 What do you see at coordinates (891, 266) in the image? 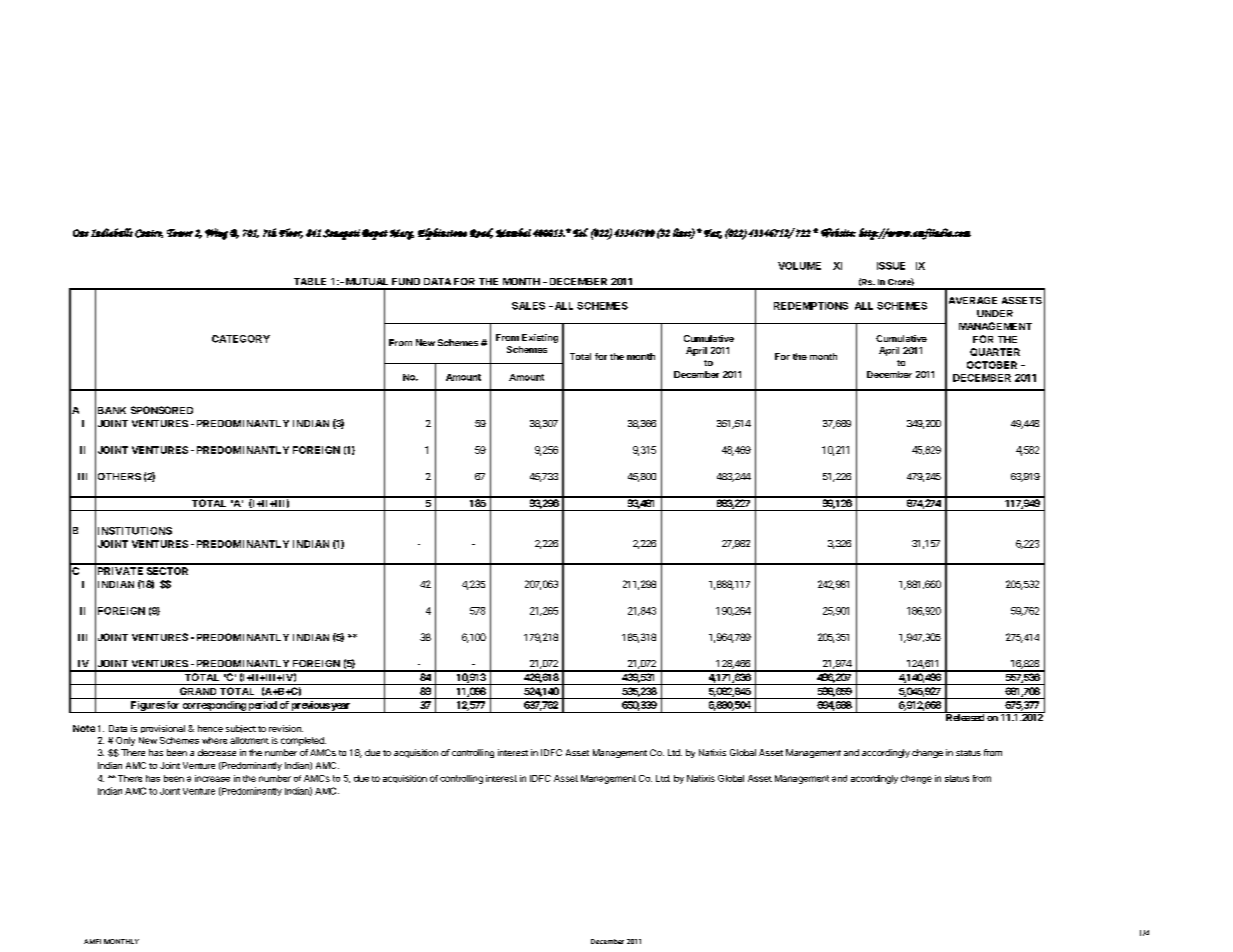
I see `ISSUE` at bounding box center [891, 266].
